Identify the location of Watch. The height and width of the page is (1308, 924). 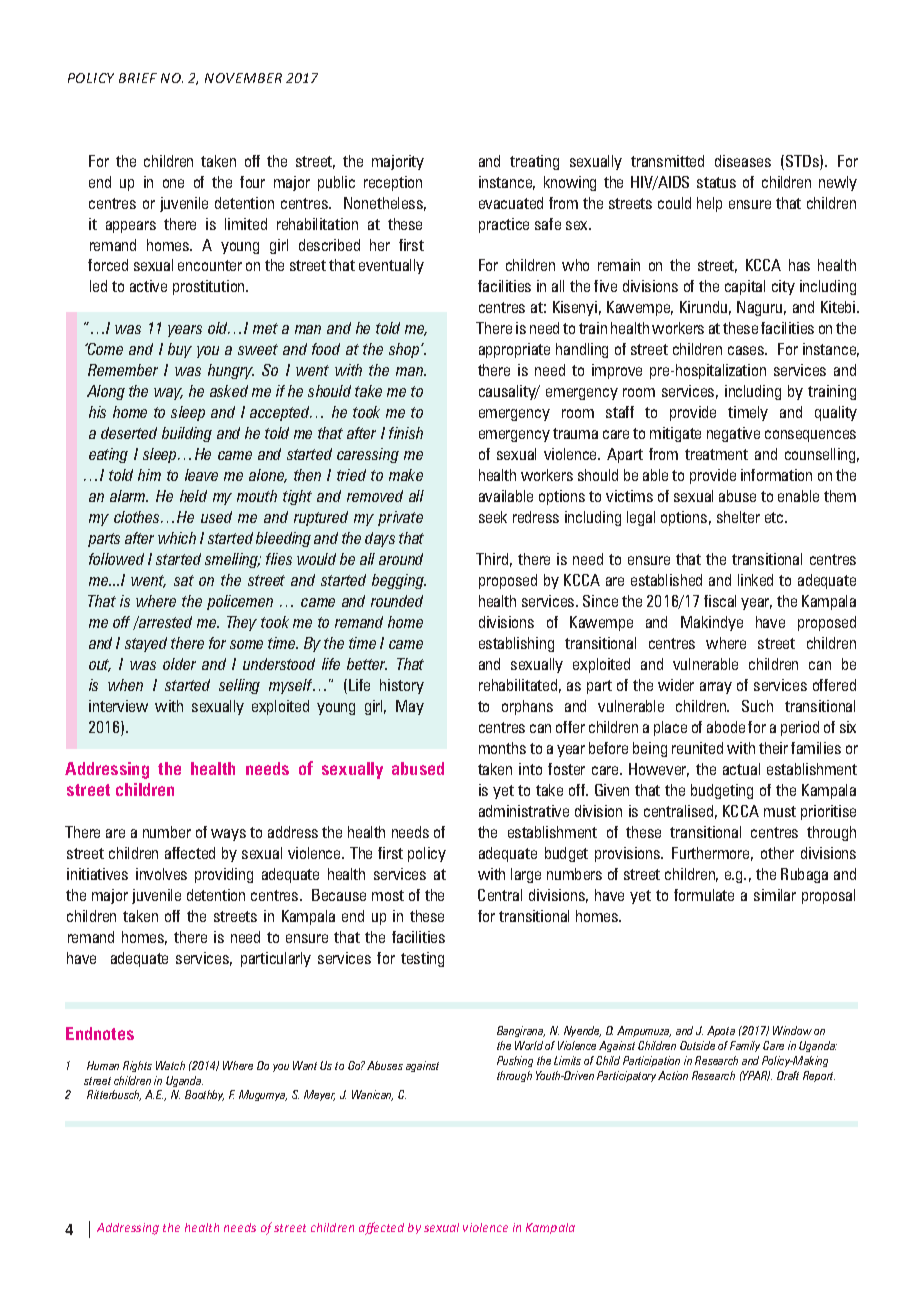
(170, 1065).
